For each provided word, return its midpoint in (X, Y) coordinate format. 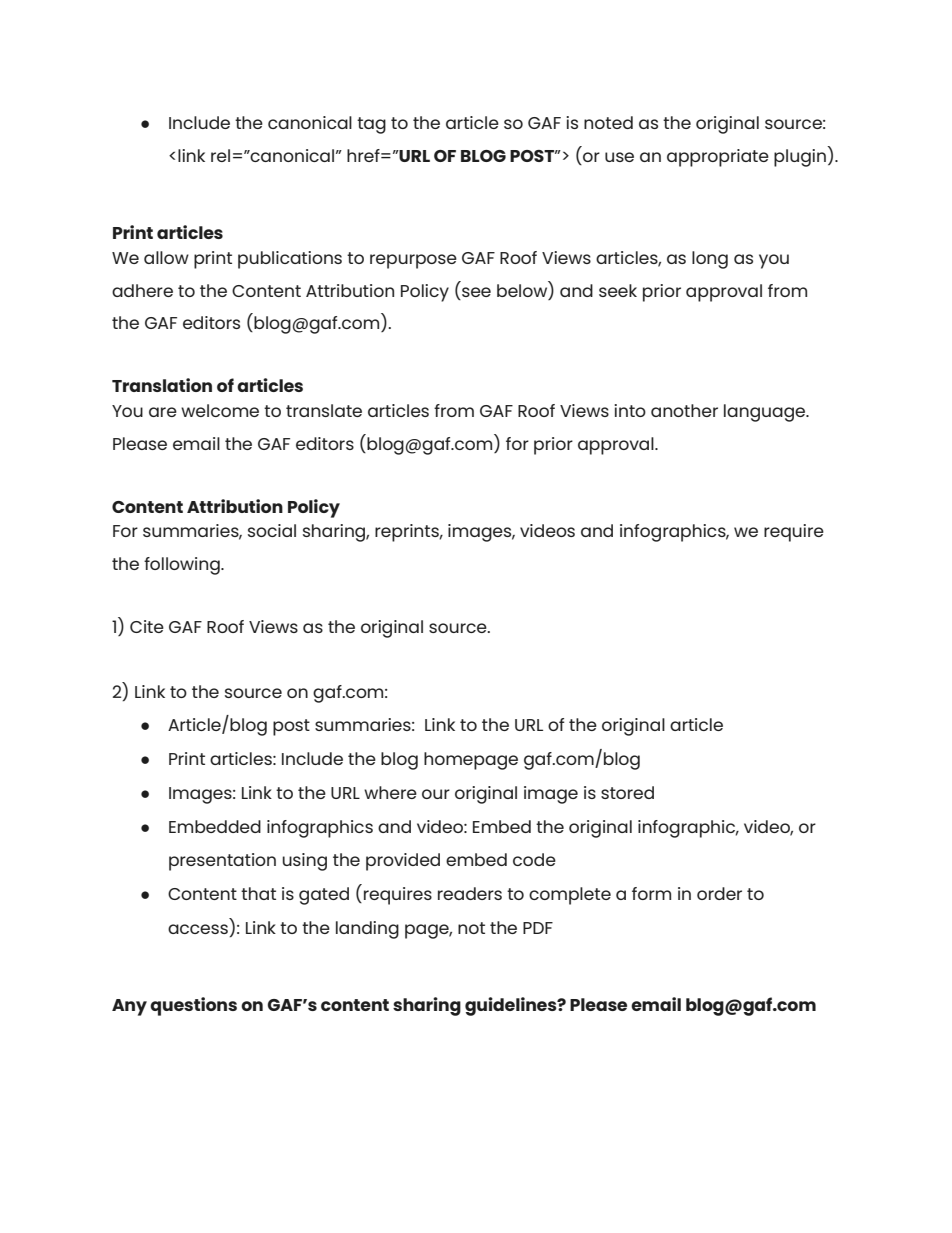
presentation (222, 862)
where (390, 792)
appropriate (718, 158)
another (684, 410)
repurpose (413, 261)
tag (371, 125)
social (272, 530)
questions (193, 1006)
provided (403, 862)
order (719, 893)
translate (324, 410)
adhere (142, 290)
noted (608, 122)
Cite (147, 626)
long (710, 260)
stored (627, 792)
